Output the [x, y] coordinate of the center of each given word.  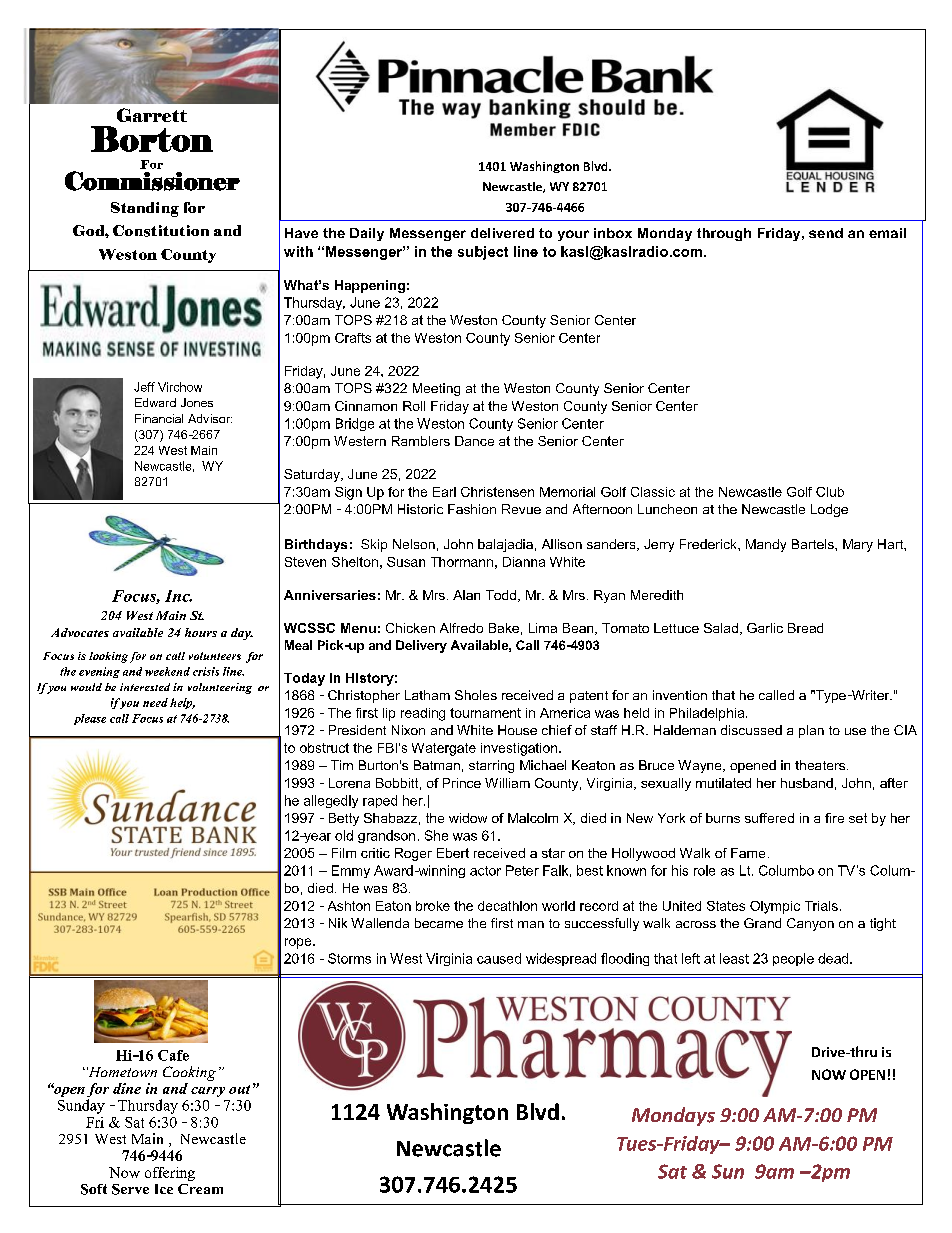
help [182, 703]
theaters [821, 765]
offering [170, 1174]
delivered [502, 233]
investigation [520, 749]
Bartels [814, 544]
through [724, 234]
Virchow [180, 387]
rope [299, 943]
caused [499, 958]
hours [201, 632]
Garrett [152, 115]
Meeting [436, 389]
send [826, 233]
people [793, 959]
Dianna [524, 562]
